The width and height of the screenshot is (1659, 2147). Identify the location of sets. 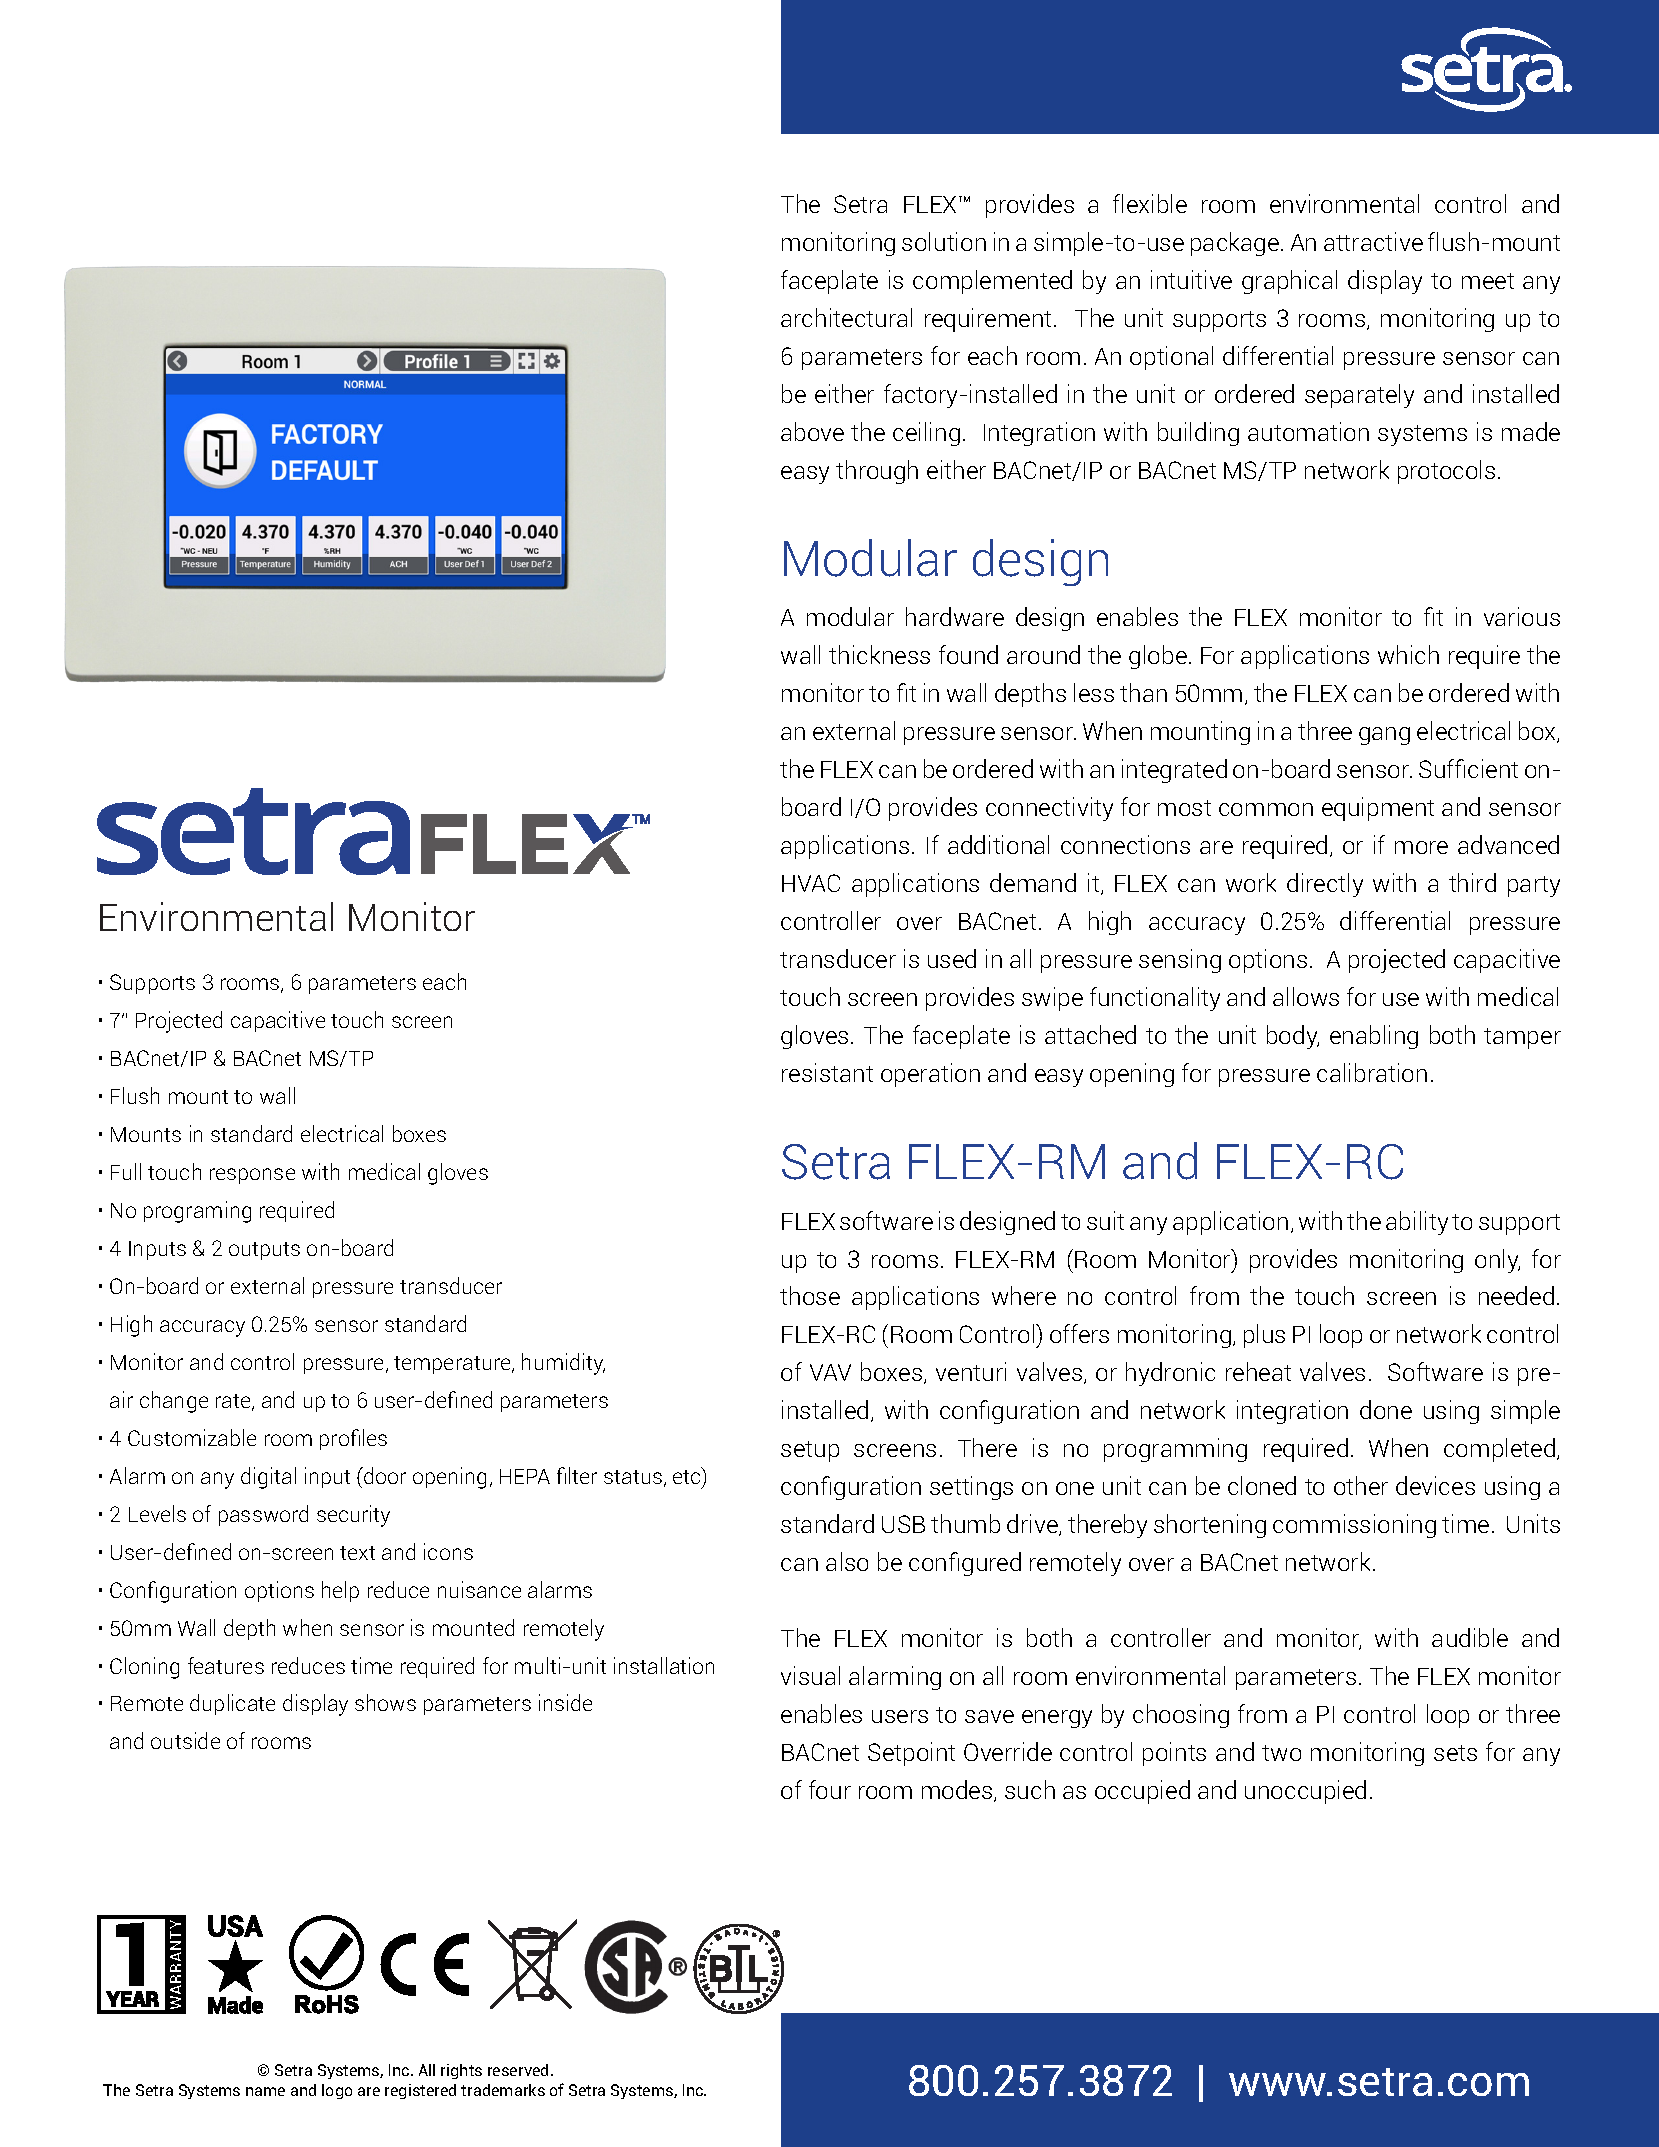
(1455, 1753).
